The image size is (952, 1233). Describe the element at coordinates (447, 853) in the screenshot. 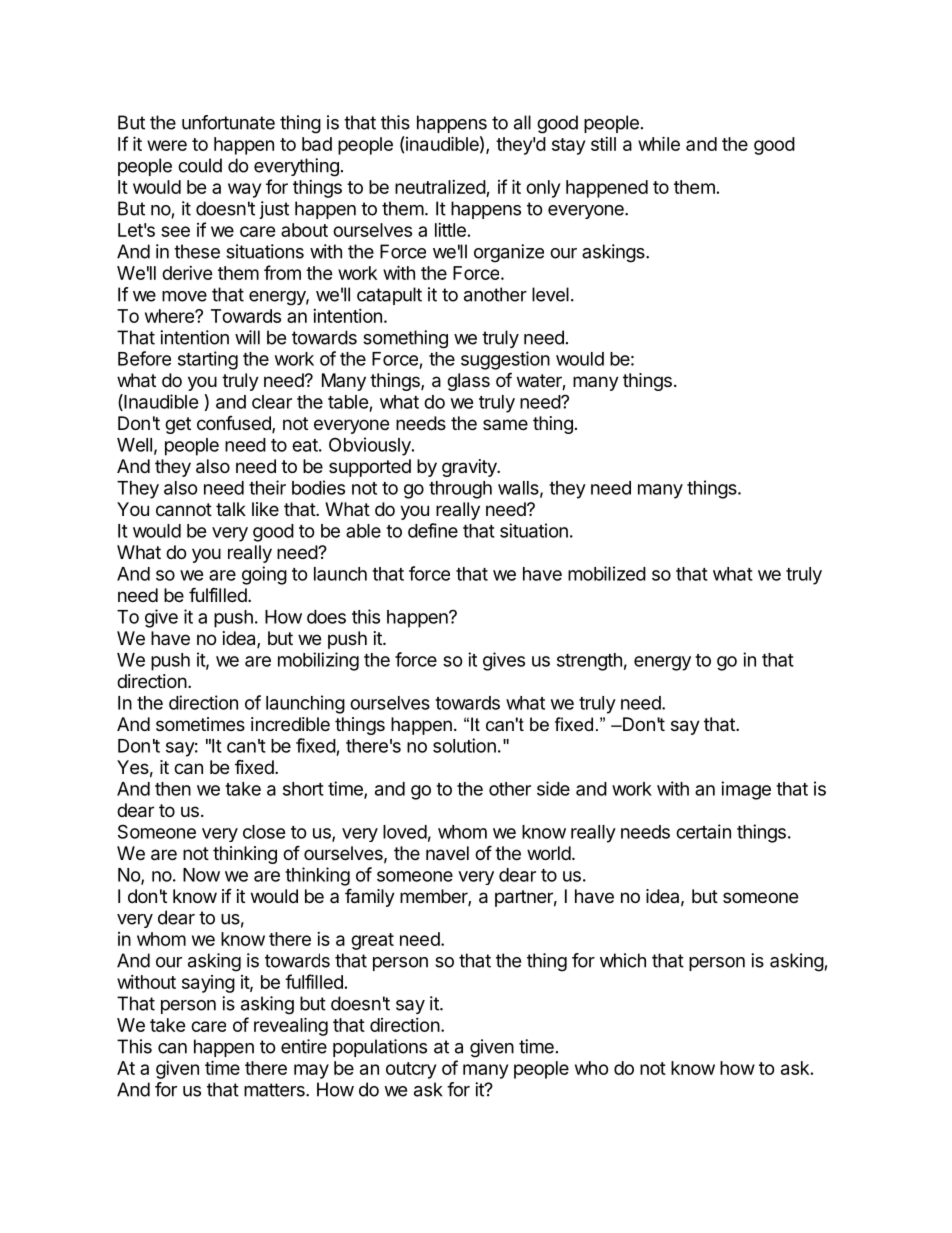

I see `navel` at that location.
